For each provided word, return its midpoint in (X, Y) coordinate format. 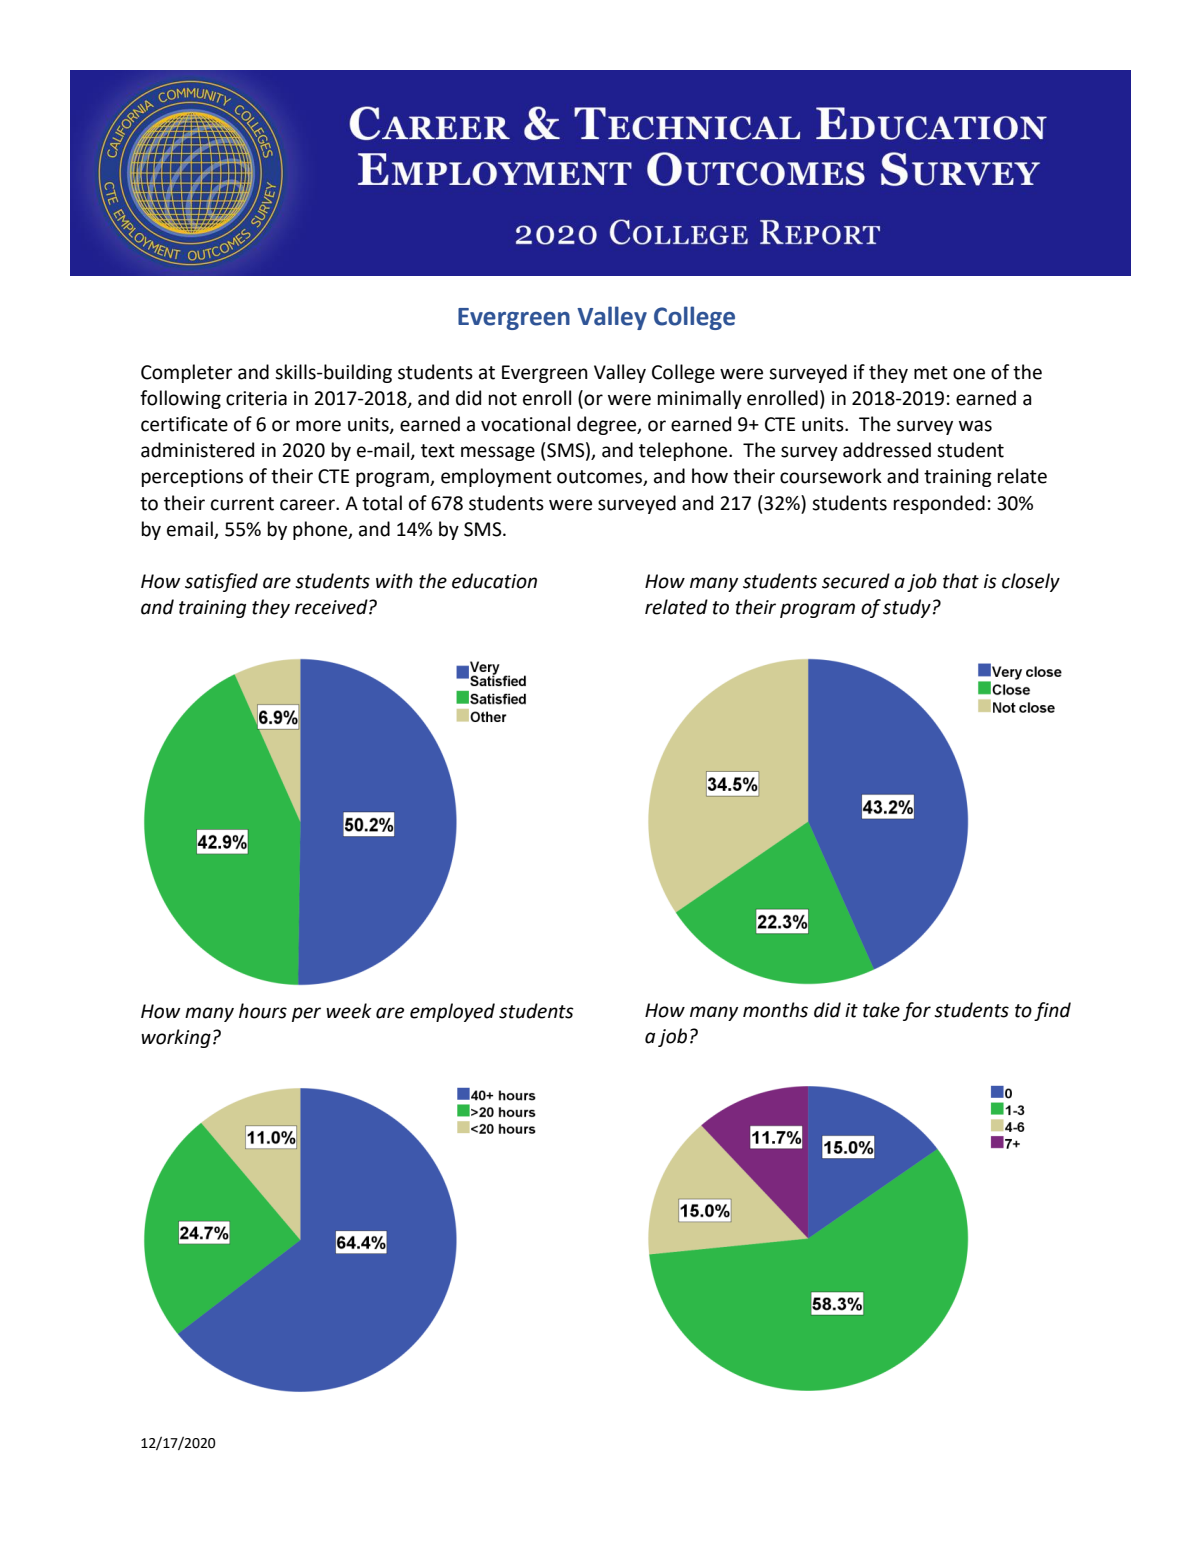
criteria (256, 398)
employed (452, 1012)
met (931, 373)
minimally (700, 399)
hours (263, 1011)
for (917, 1011)
